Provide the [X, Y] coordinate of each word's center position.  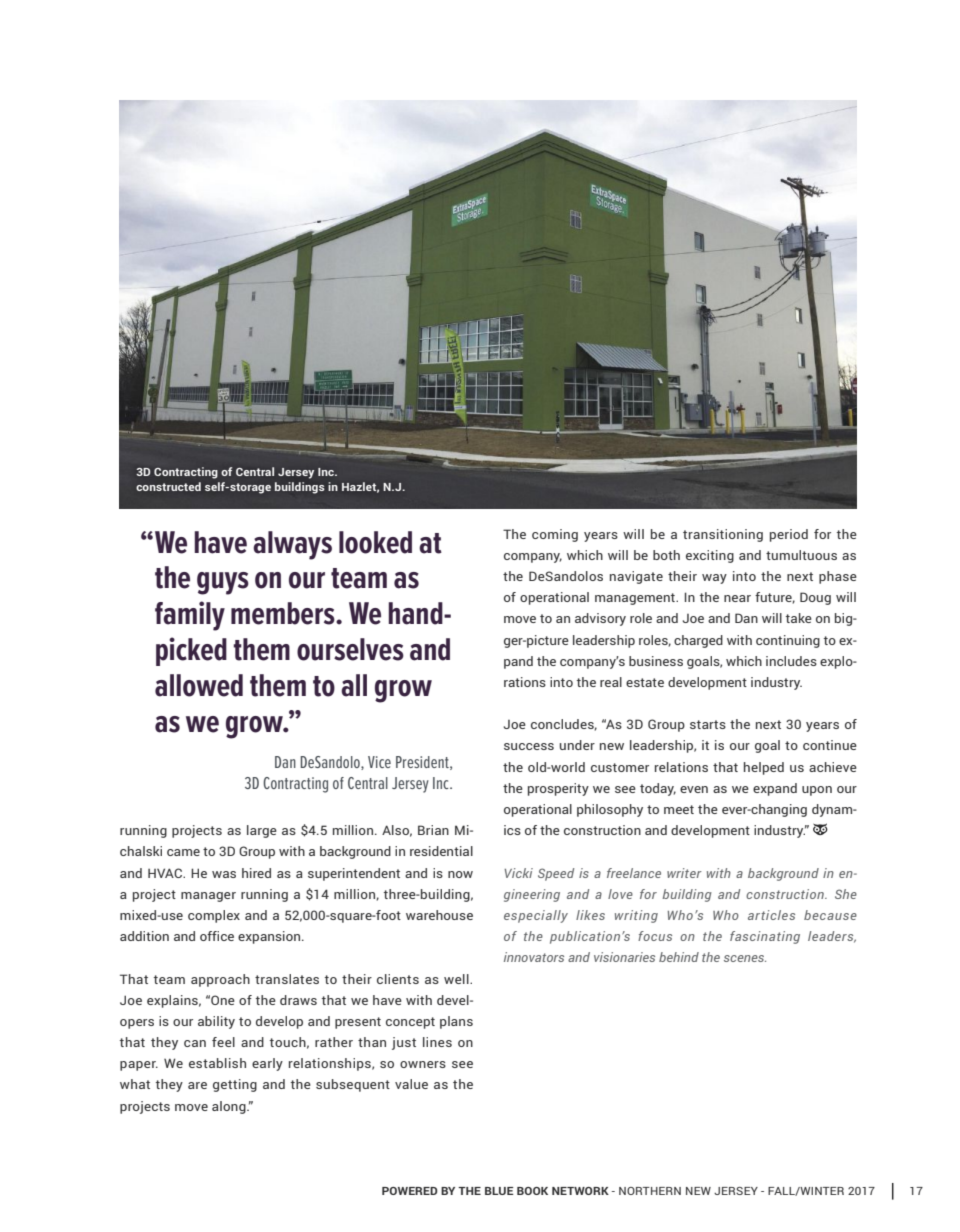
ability [216, 1022]
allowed [199, 685]
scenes [745, 958]
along [230, 1107]
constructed [168, 486]
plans [456, 1022]
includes [791, 661]
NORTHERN [650, 1191]
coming [555, 535]
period [789, 535]
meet [679, 809]
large [262, 831]
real [611, 682]
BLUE [499, 1191]
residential [441, 851]
